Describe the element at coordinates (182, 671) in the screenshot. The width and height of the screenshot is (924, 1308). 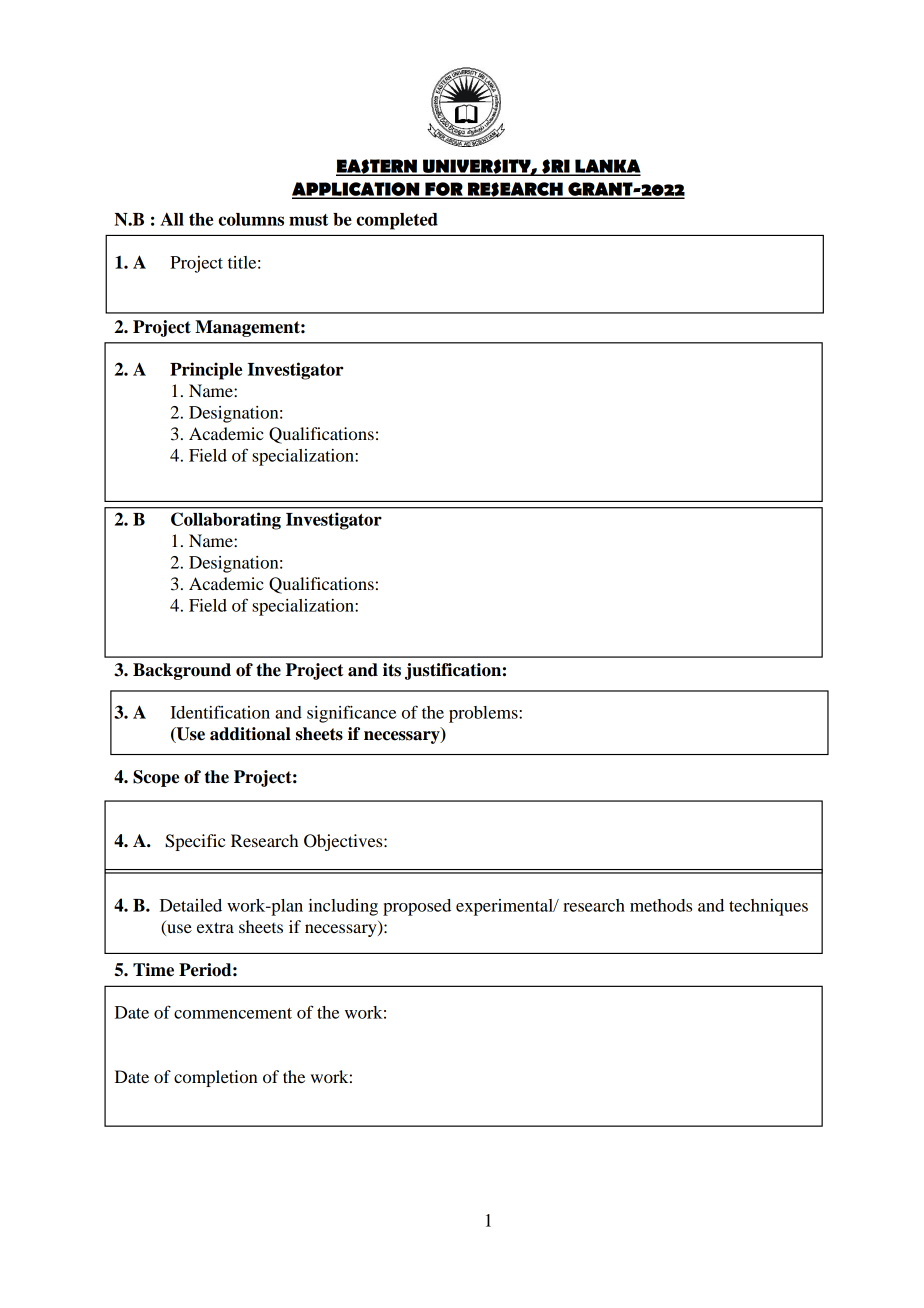
I see `Background` at that location.
